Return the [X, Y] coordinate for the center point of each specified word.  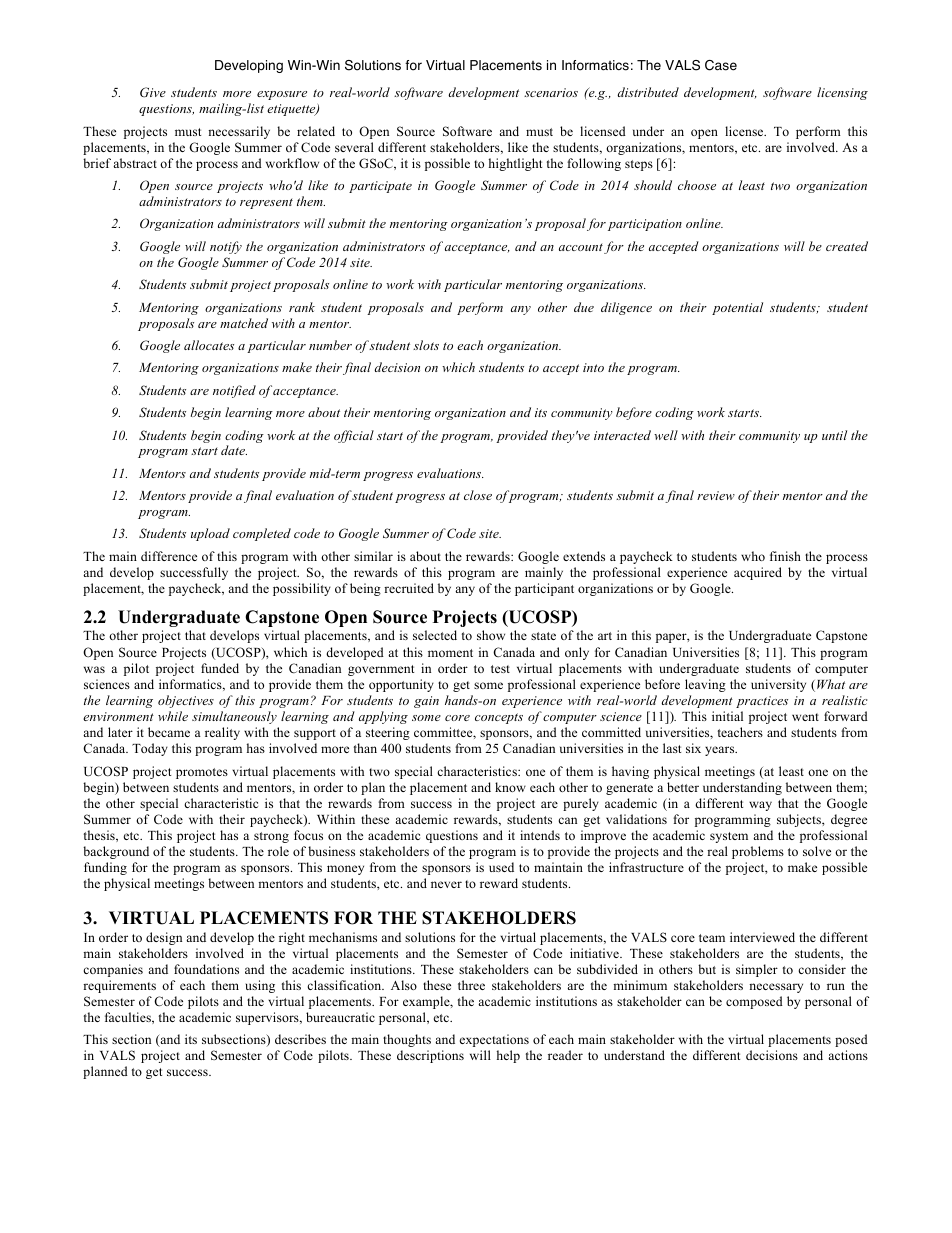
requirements [119, 986]
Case [721, 65]
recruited [409, 588]
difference [169, 556]
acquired [758, 573]
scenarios [551, 92]
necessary [776, 988]
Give [153, 92]
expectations [494, 1040]
